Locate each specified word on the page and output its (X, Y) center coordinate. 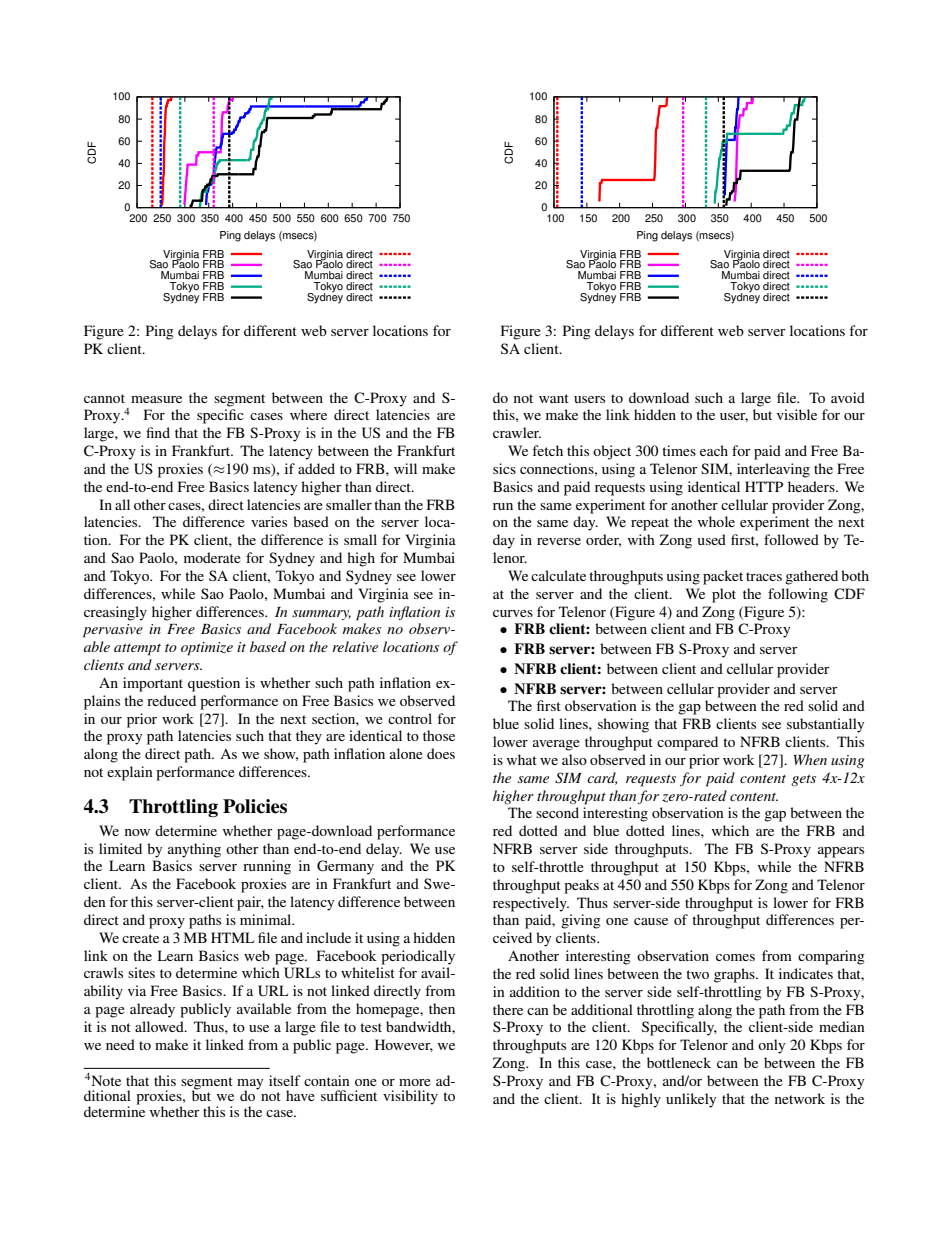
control (410, 718)
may (250, 1085)
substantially (825, 725)
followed (791, 539)
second (557, 812)
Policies (255, 806)
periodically (418, 957)
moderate (212, 557)
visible (797, 414)
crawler (517, 432)
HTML (232, 937)
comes (735, 957)
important (153, 684)
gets (803, 780)
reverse (559, 541)
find (158, 432)
